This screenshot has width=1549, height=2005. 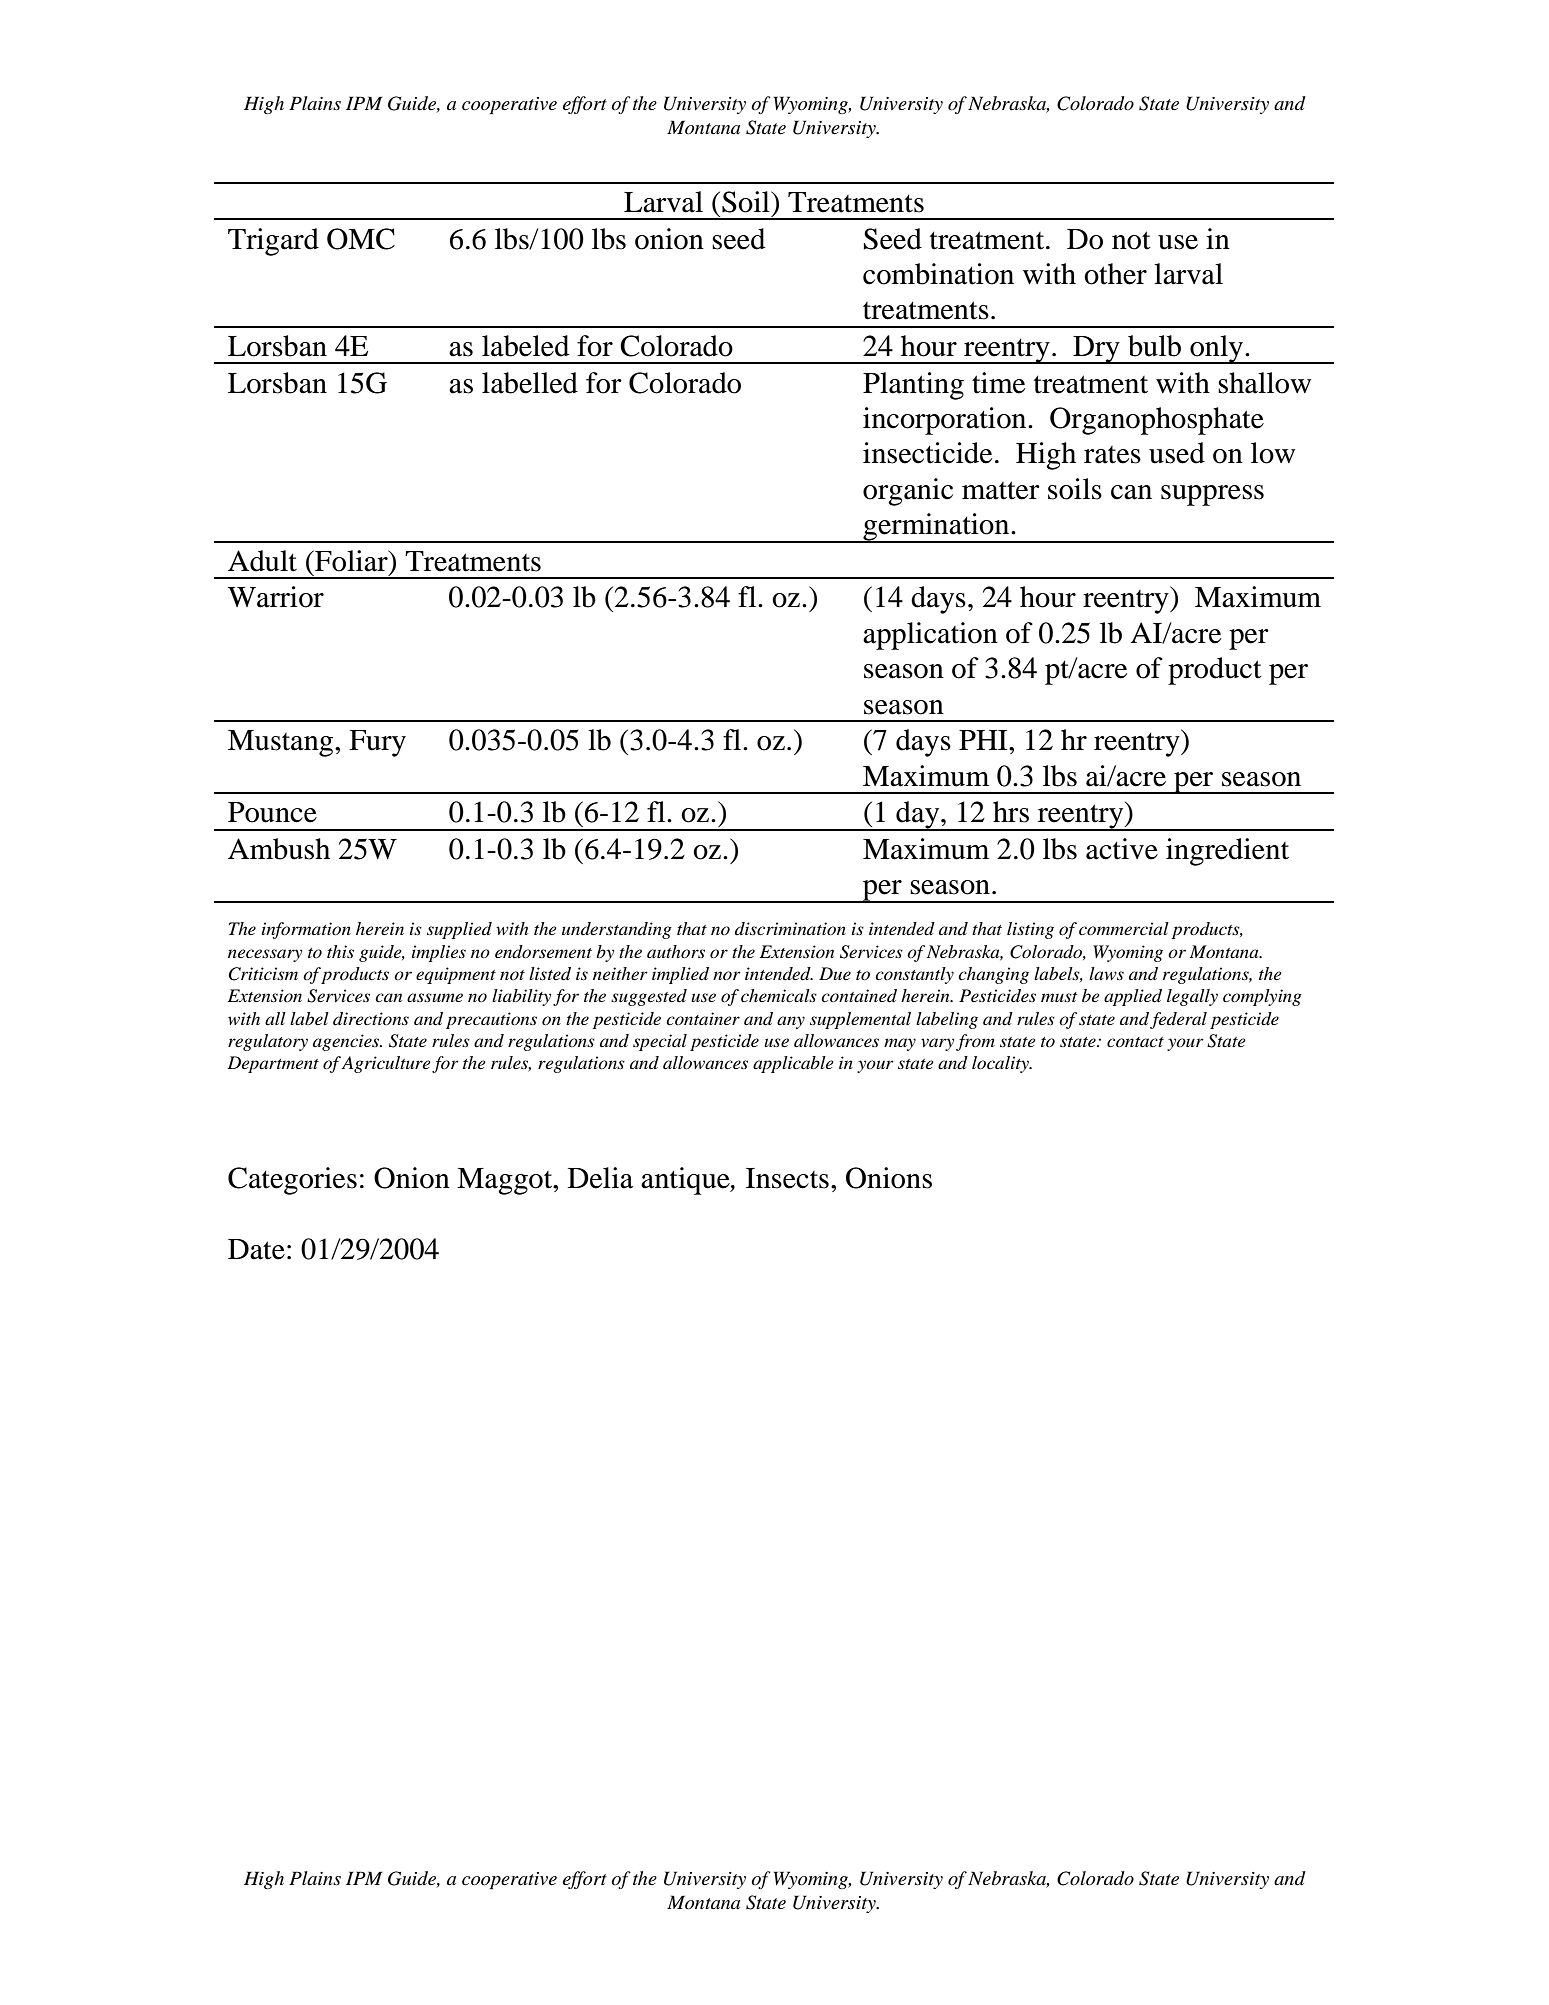 What do you see at coordinates (1115, 274) in the screenshot?
I see `other` at bounding box center [1115, 274].
